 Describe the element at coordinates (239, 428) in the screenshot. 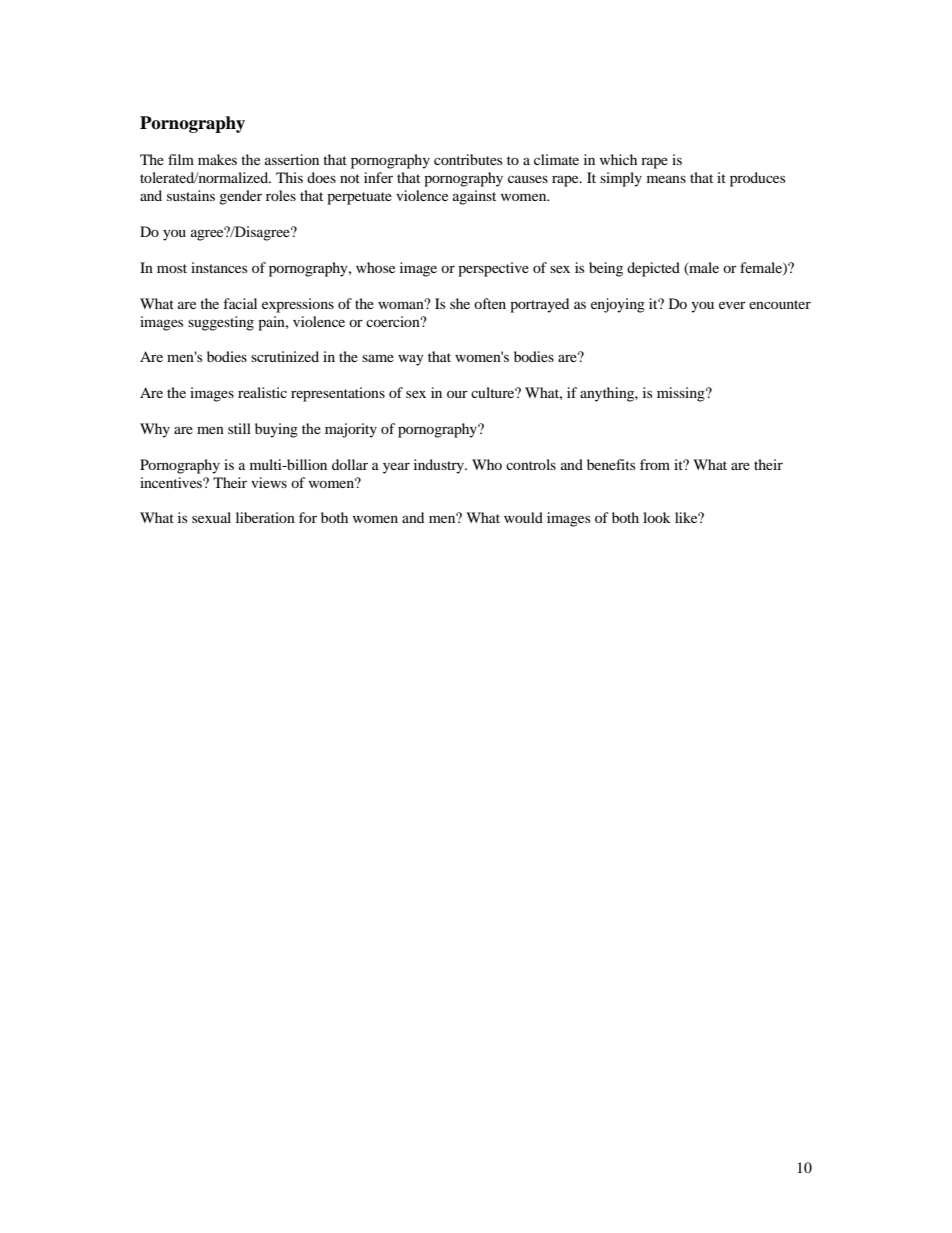

I see `still` at that location.
